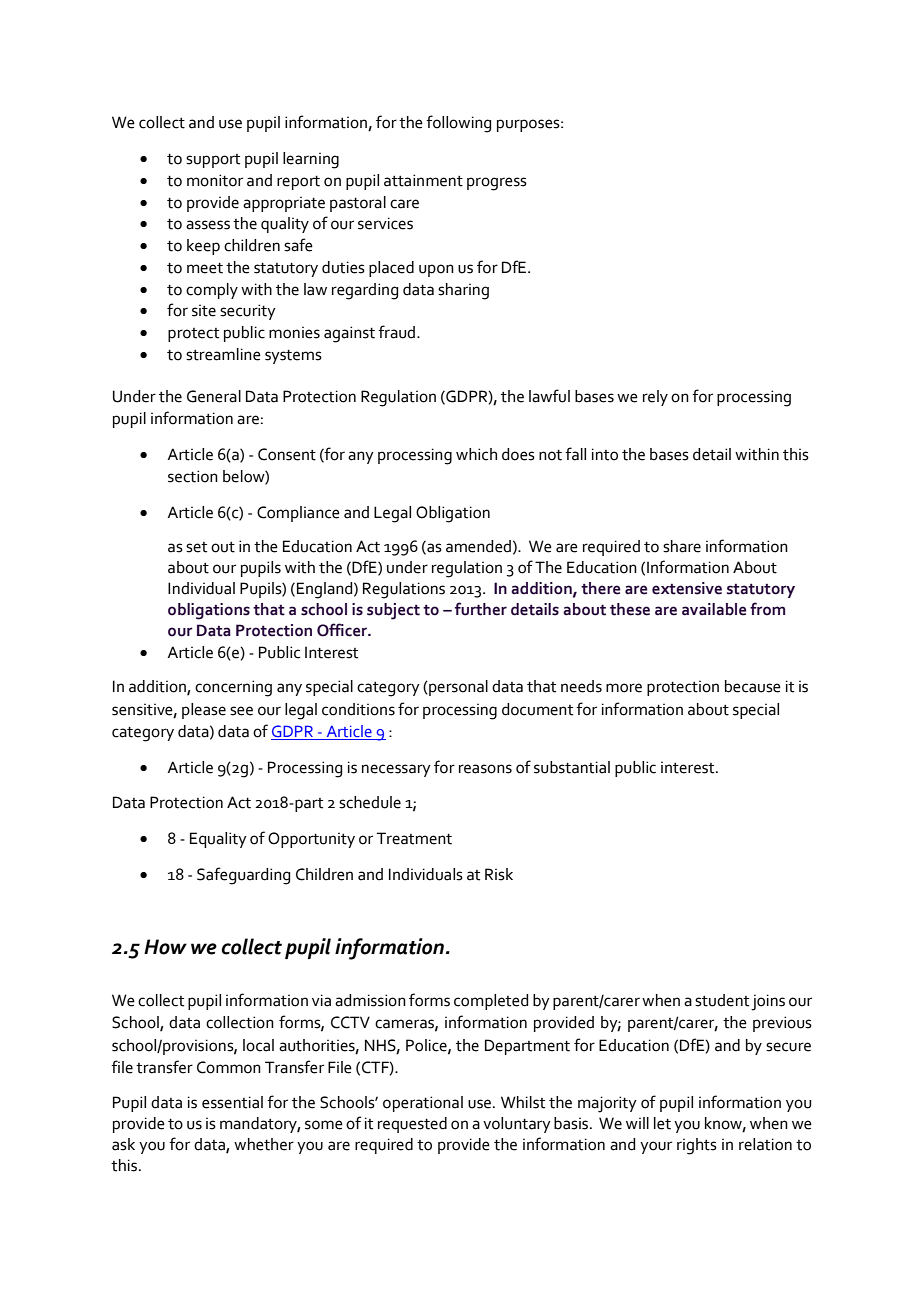 The width and height of the screenshot is (924, 1308). I want to click on Risk, so click(499, 874).
